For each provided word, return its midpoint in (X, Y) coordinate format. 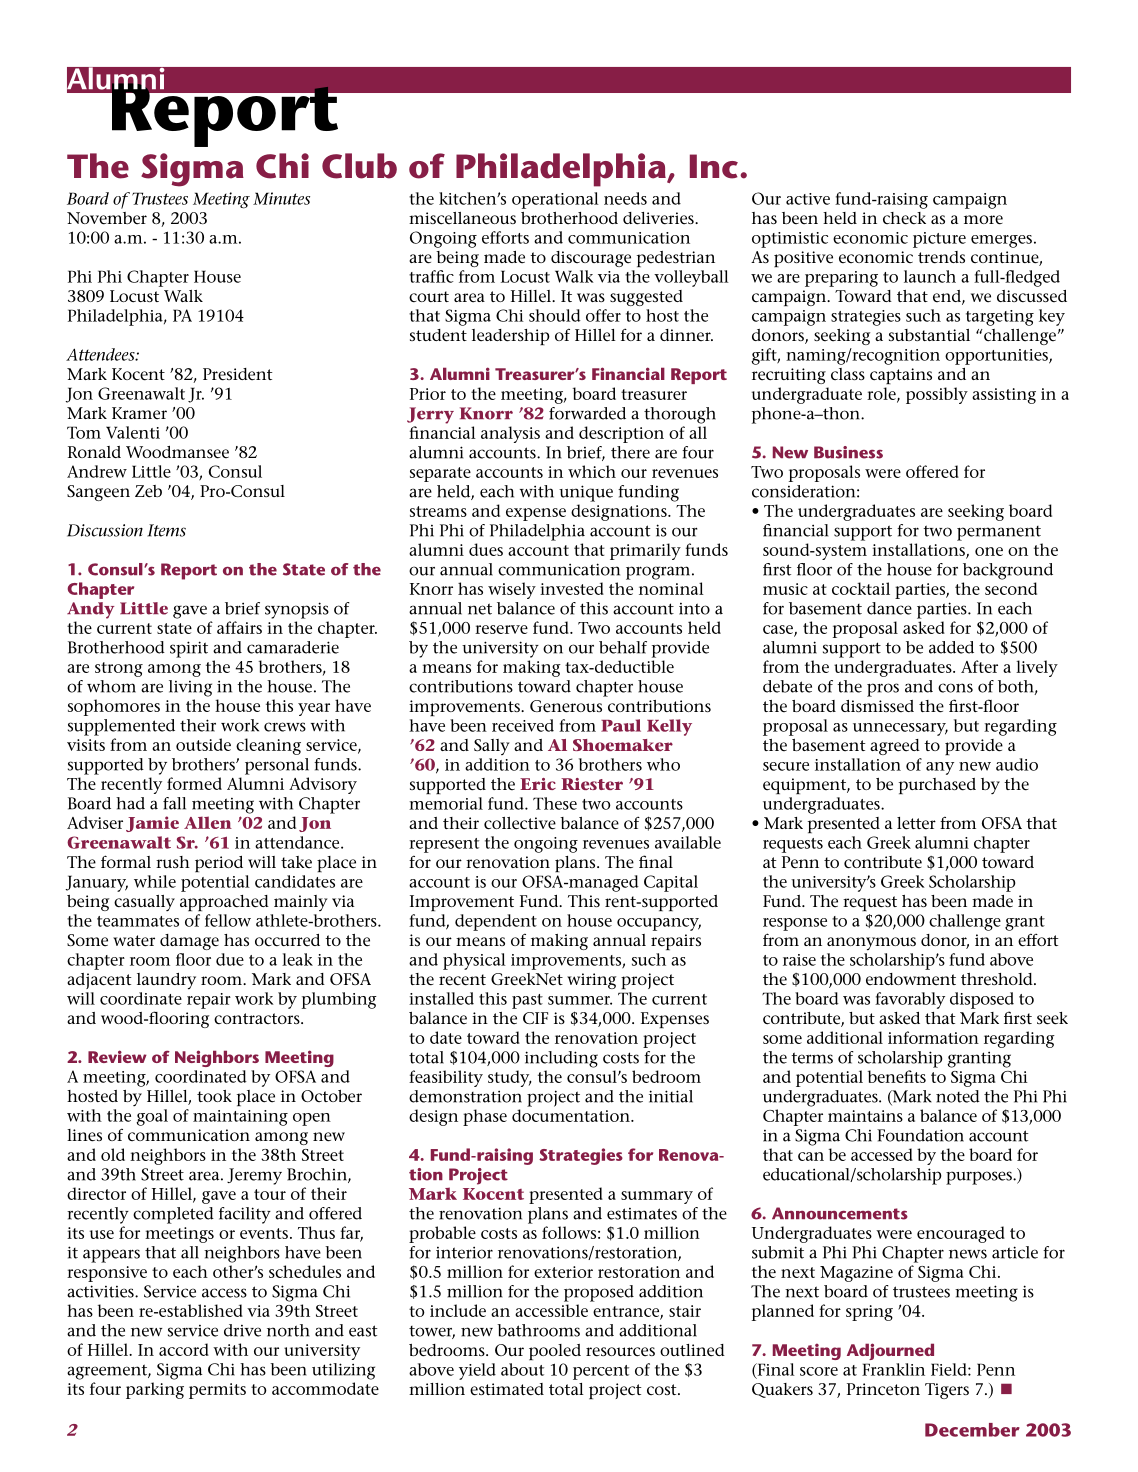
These (555, 803)
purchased (937, 786)
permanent (999, 533)
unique (586, 493)
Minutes (281, 198)
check (904, 218)
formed (194, 783)
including (561, 1059)
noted (958, 1096)
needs (625, 198)
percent (601, 1372)
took (214, 1096)
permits (217, 1391)
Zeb (148, 491)
